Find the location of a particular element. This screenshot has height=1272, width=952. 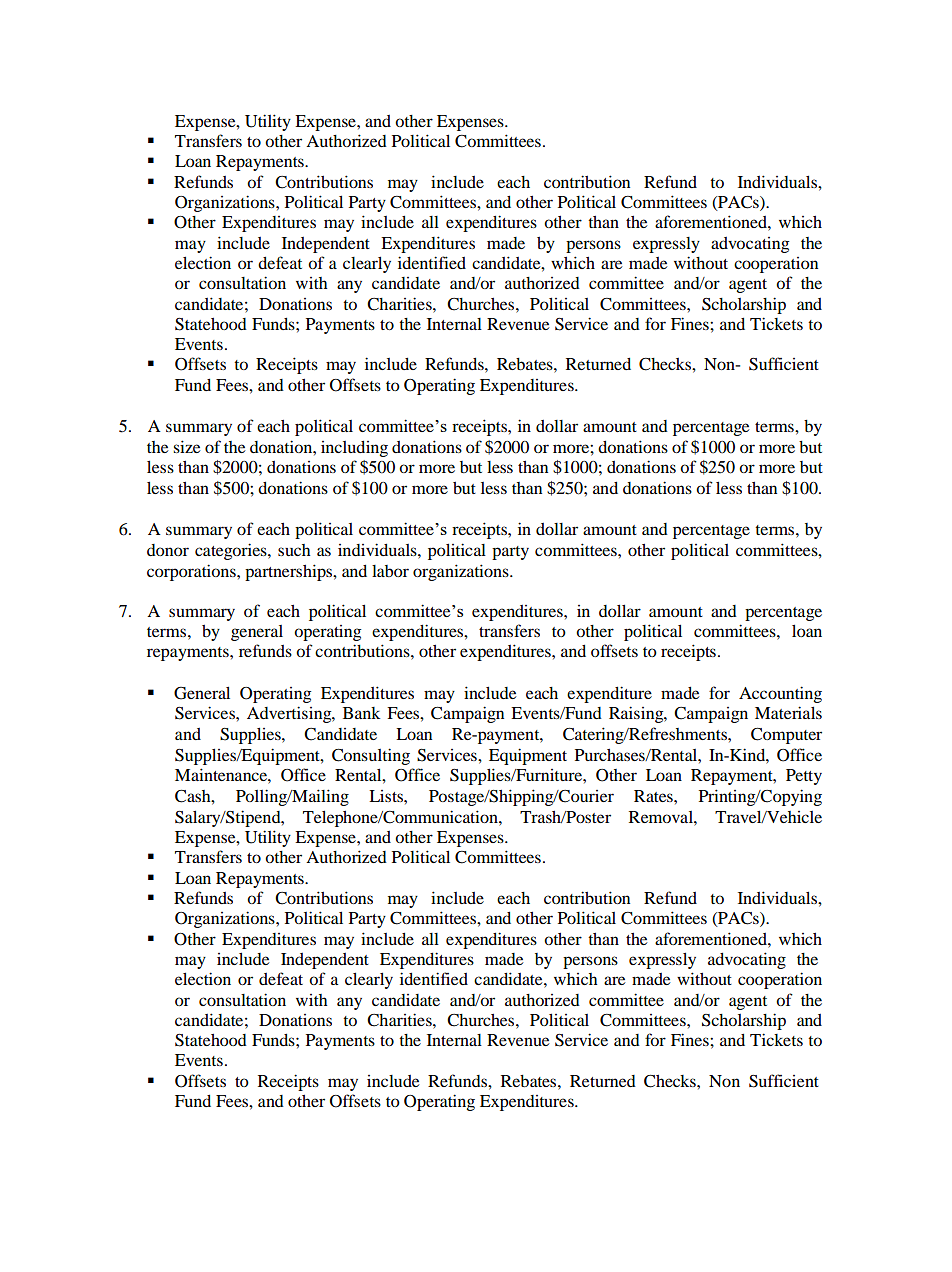

Removal is located at coordinates (662, 817).
